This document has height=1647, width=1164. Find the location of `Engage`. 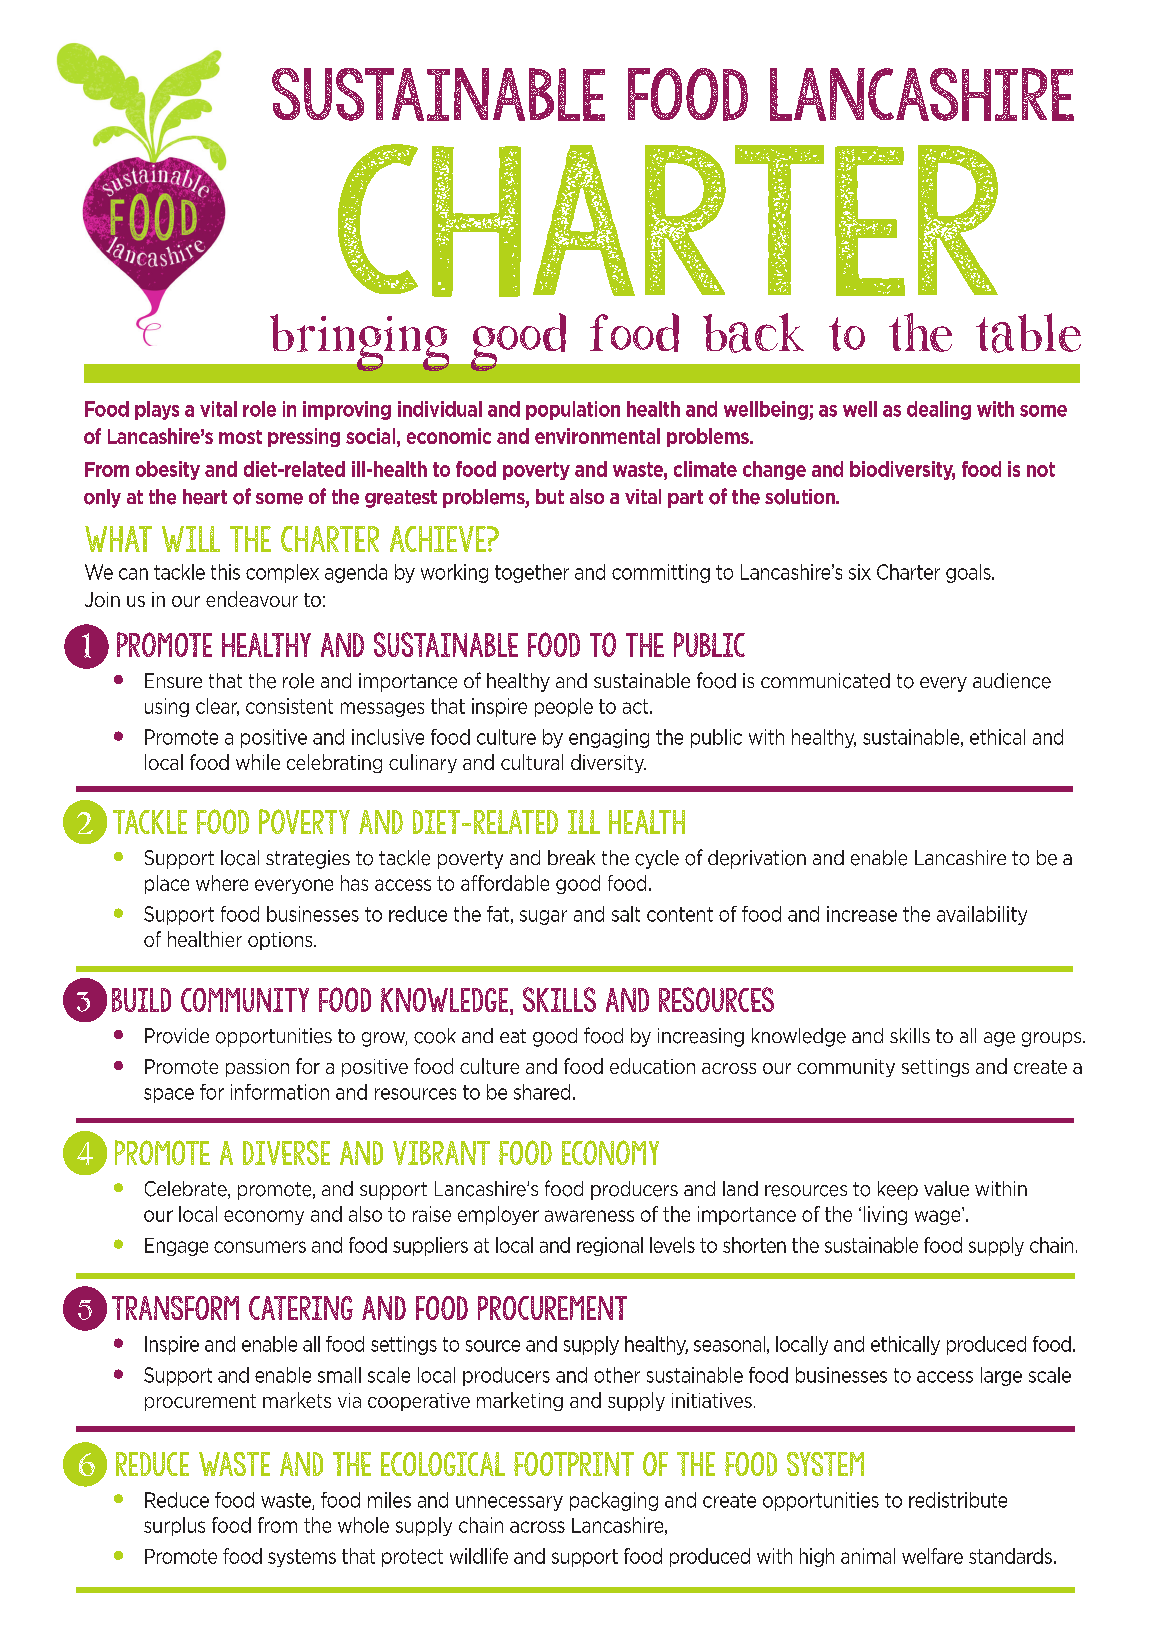

Engage is located at coordinates (176, 1247).
